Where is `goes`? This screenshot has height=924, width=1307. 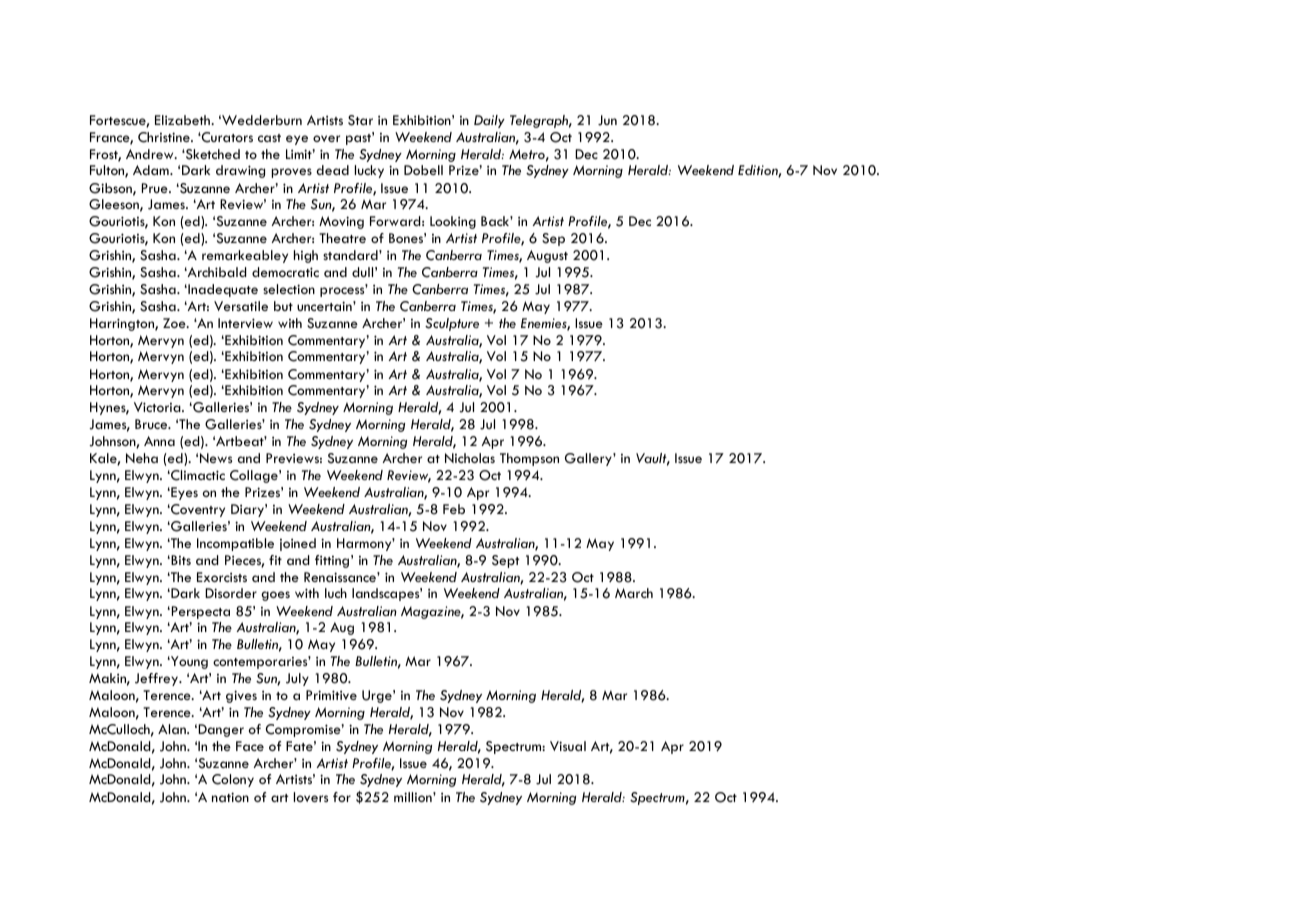
goes is located at coordinates (275, 596).
